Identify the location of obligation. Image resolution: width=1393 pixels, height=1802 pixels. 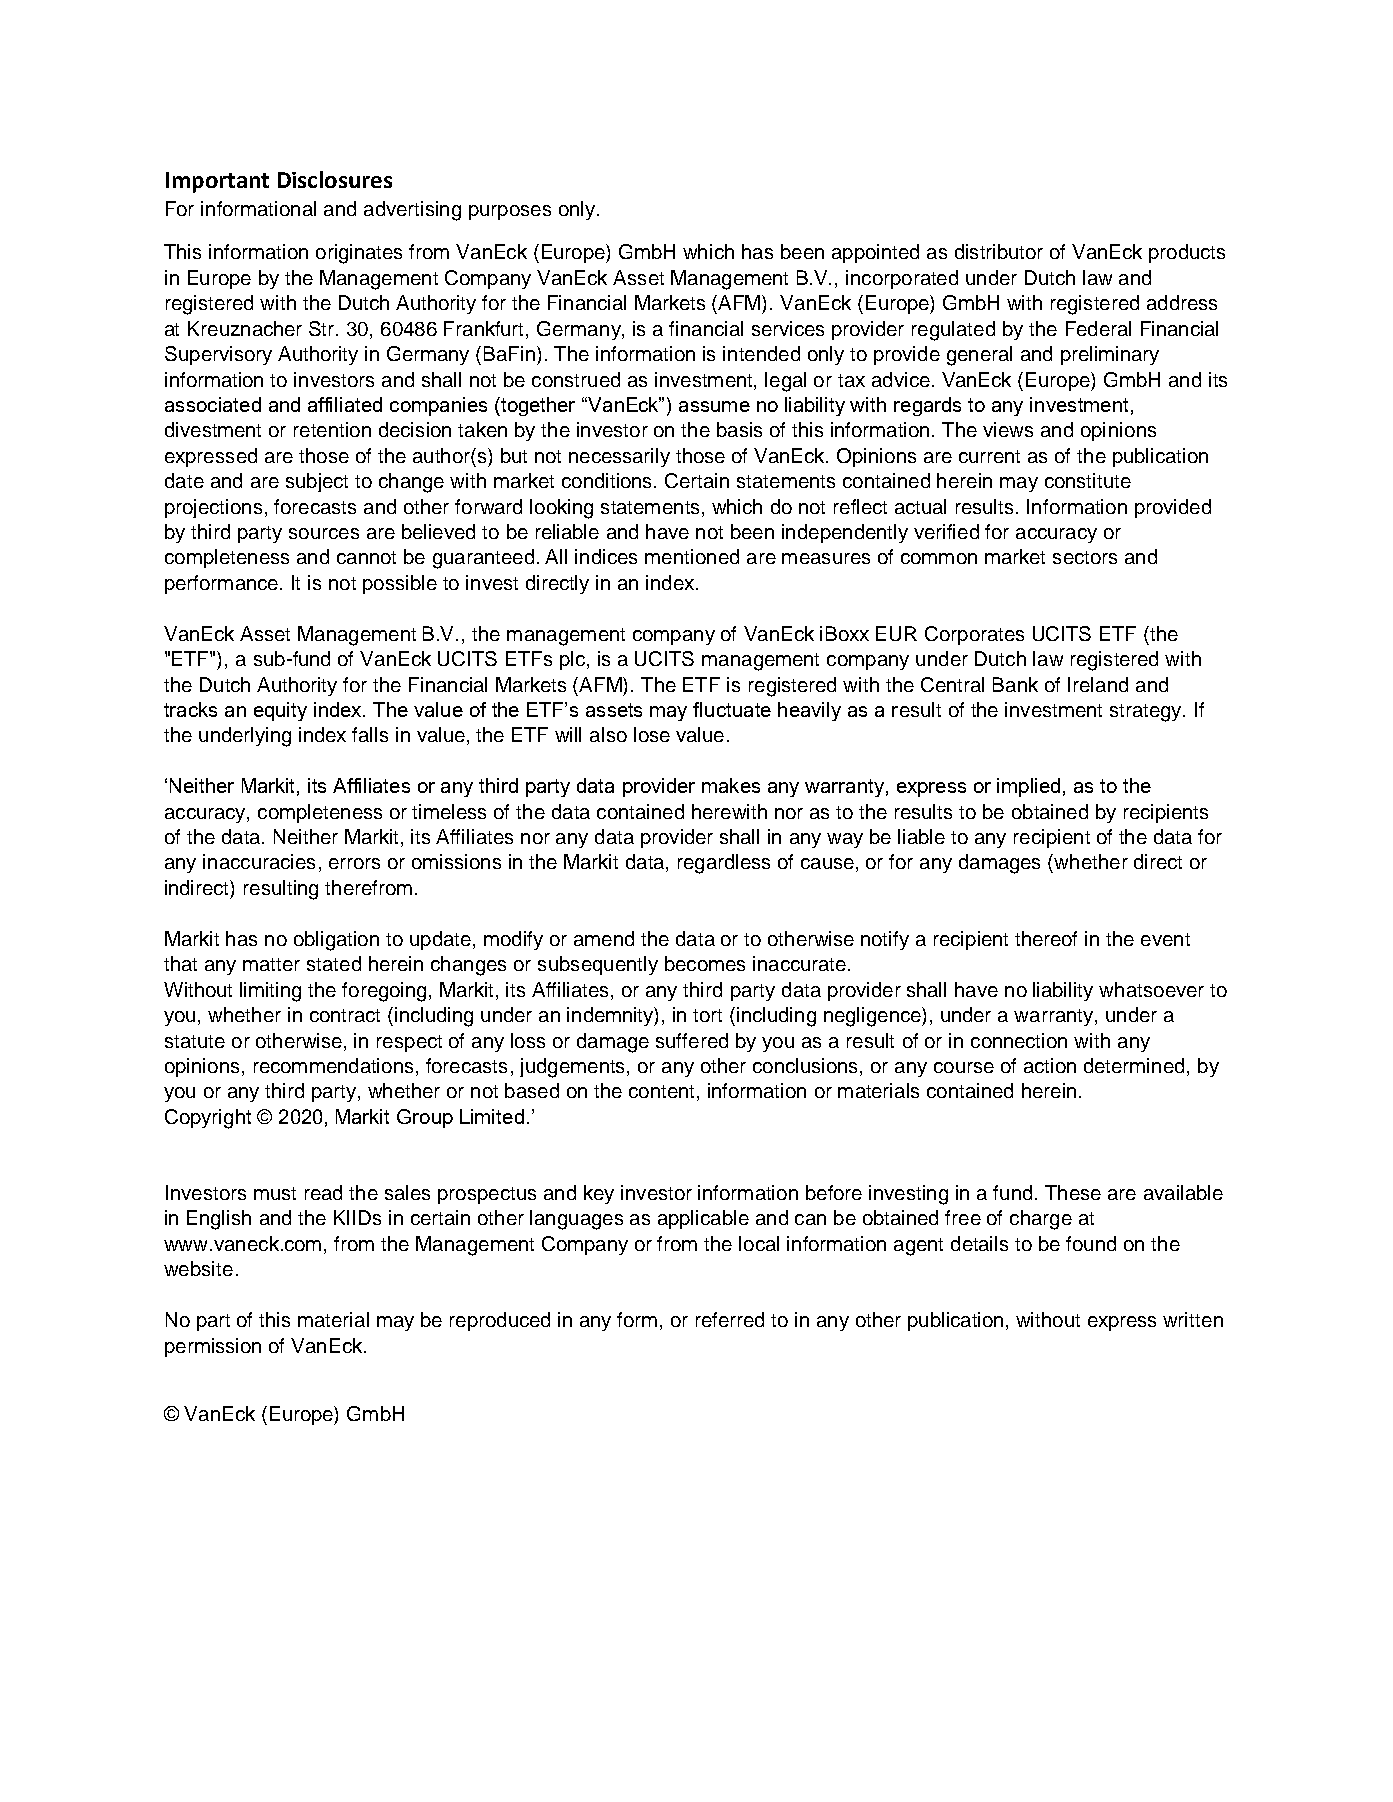
(336, 941).
